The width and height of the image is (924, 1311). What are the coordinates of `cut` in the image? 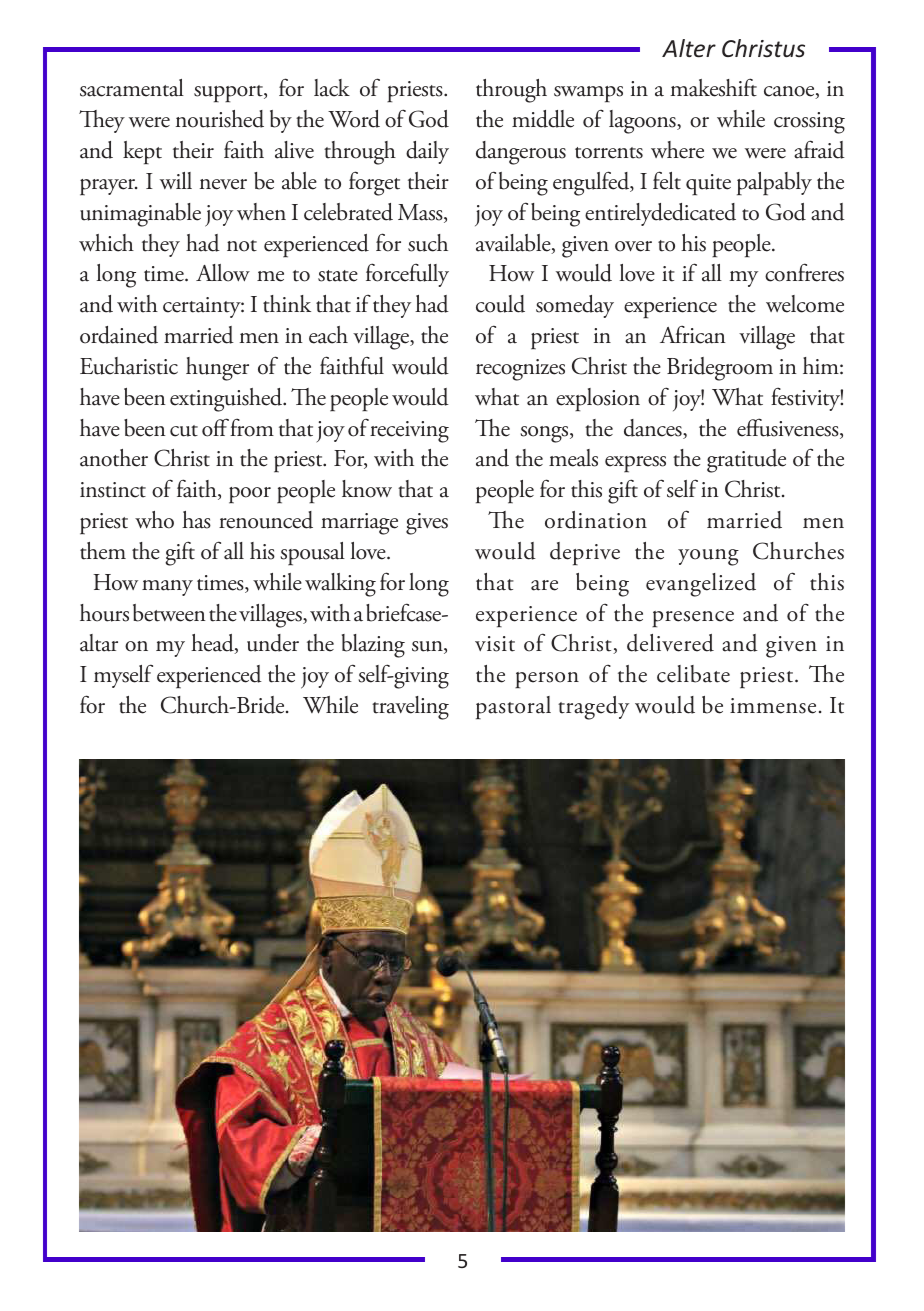 It's located at (184, 431).
